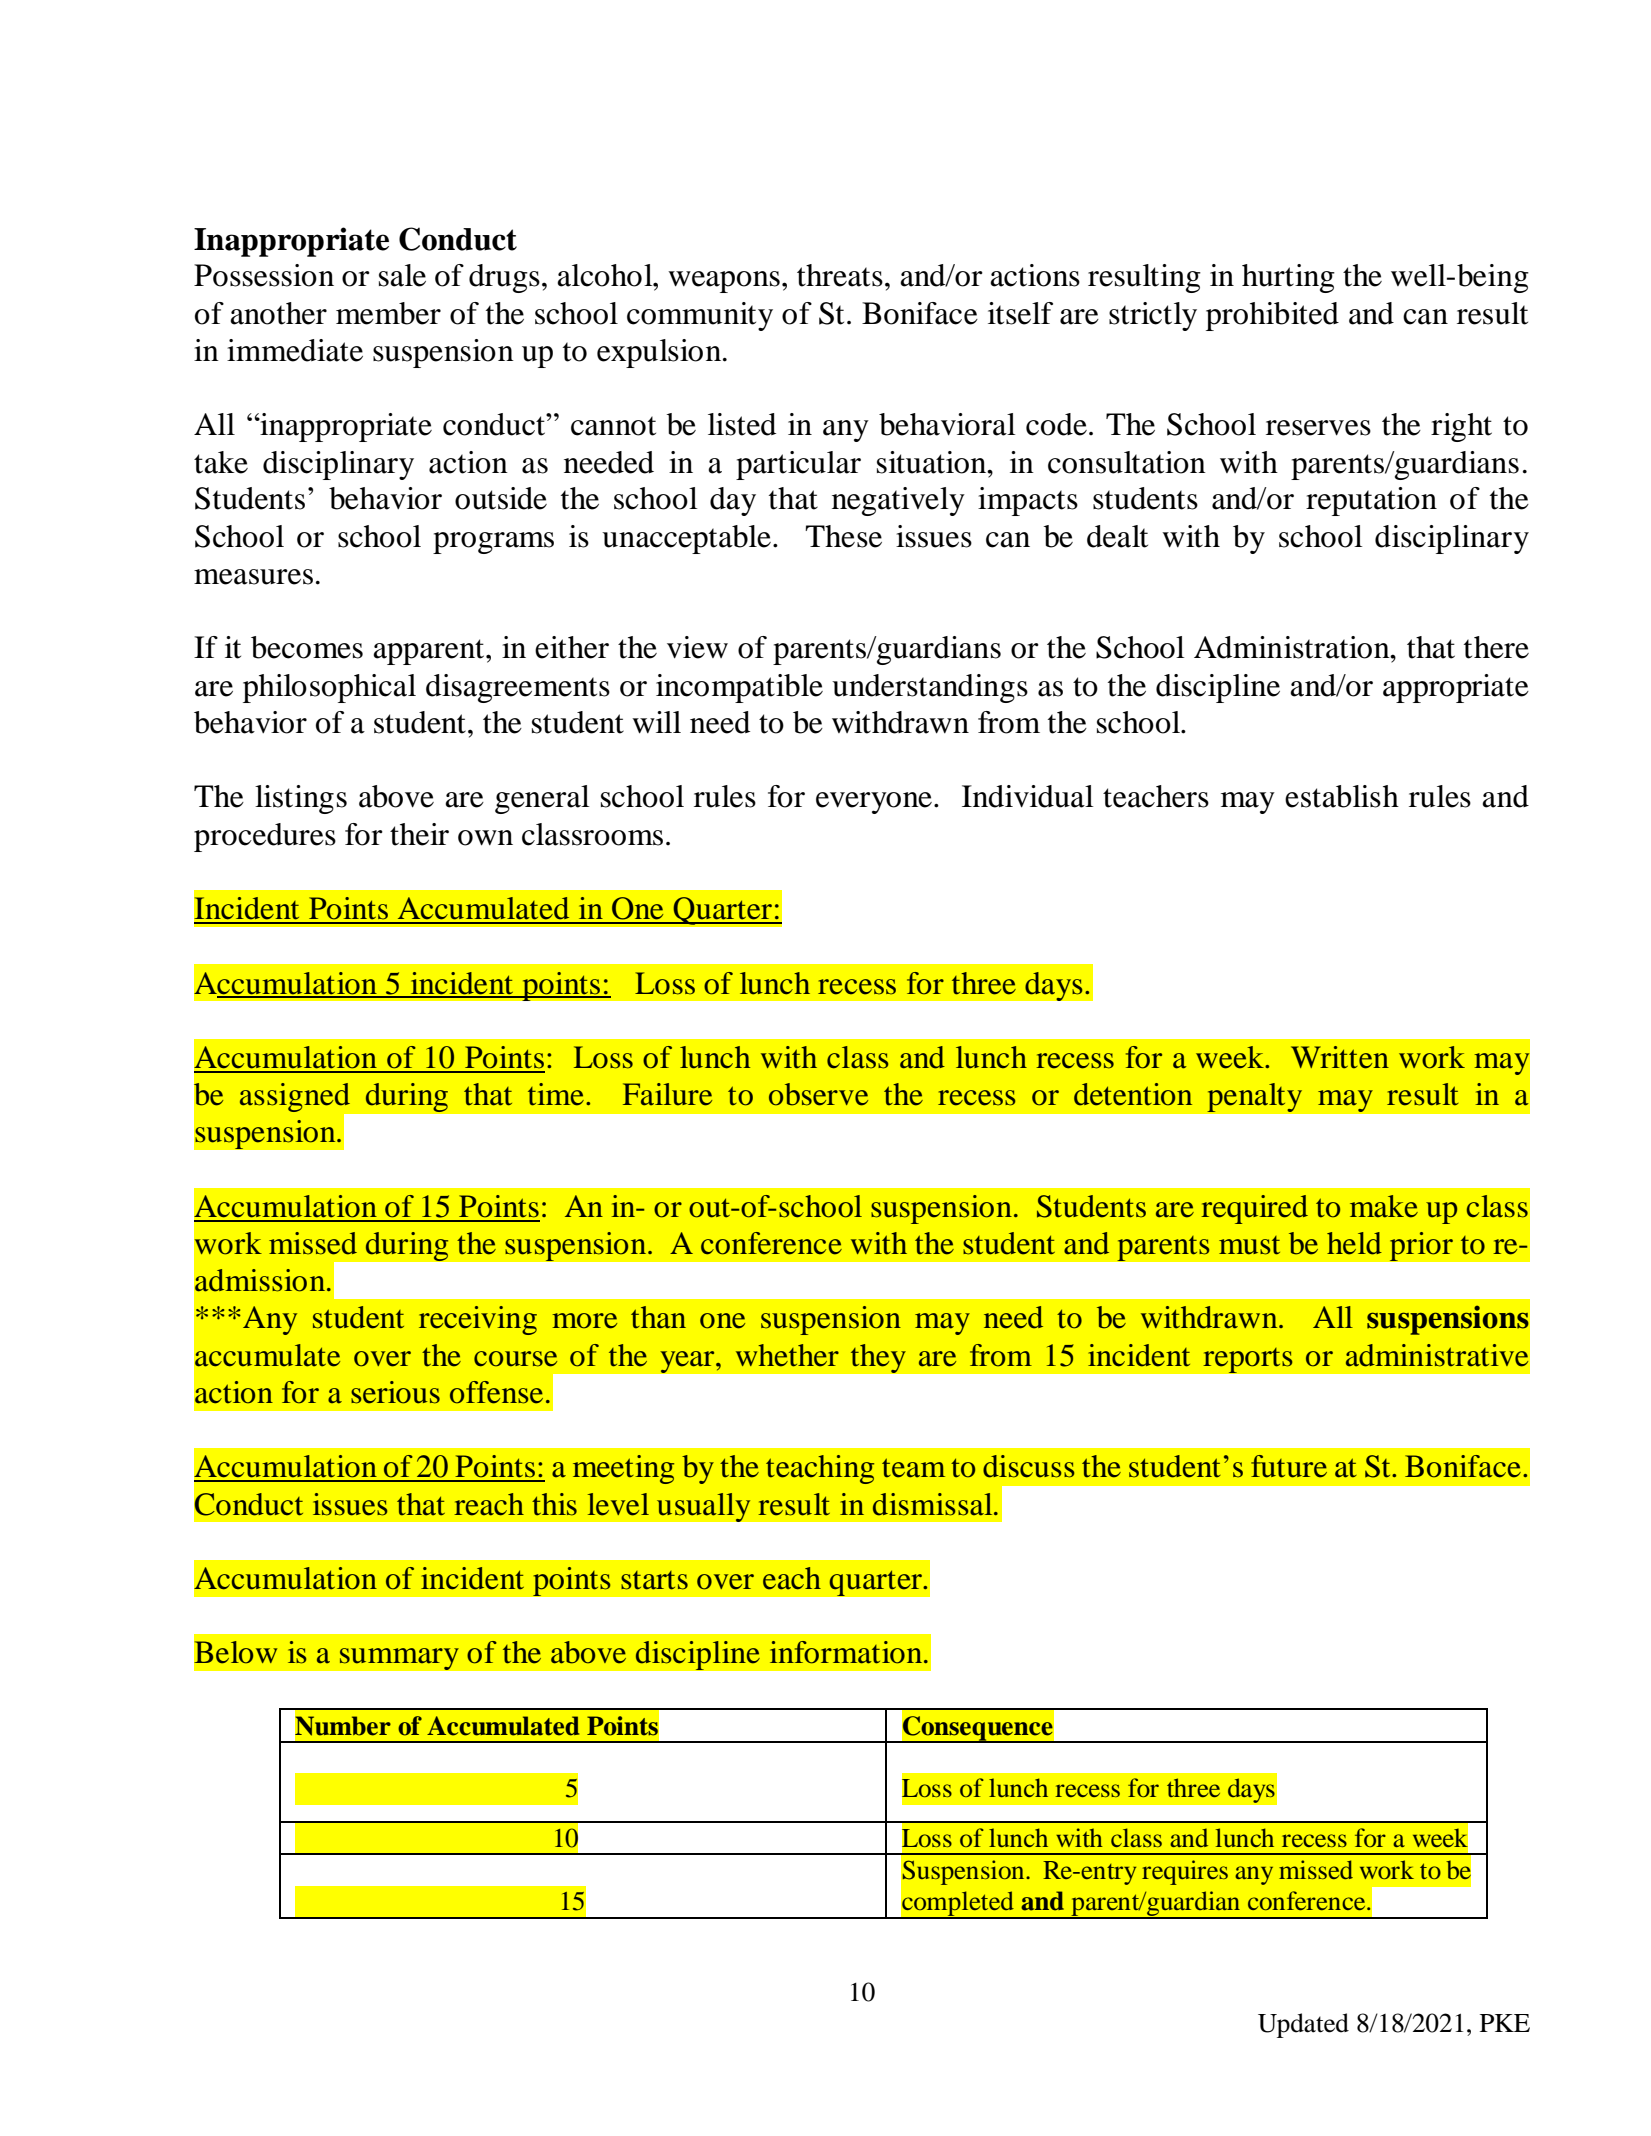 This document has width=1651, height=2136. I want to click on understandings, so click(930, 688).
